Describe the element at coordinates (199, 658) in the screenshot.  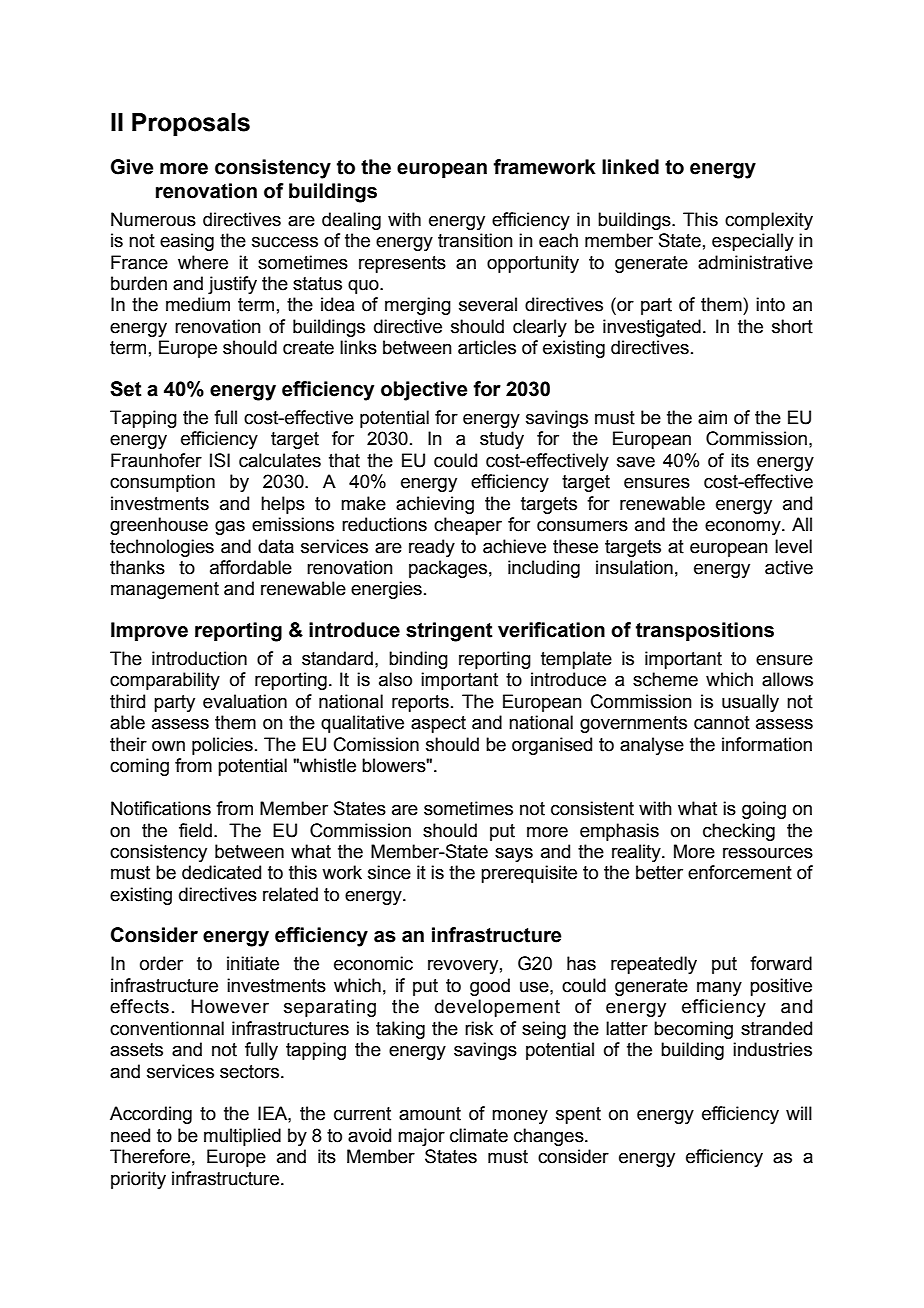
I see `introduction` at that location.
